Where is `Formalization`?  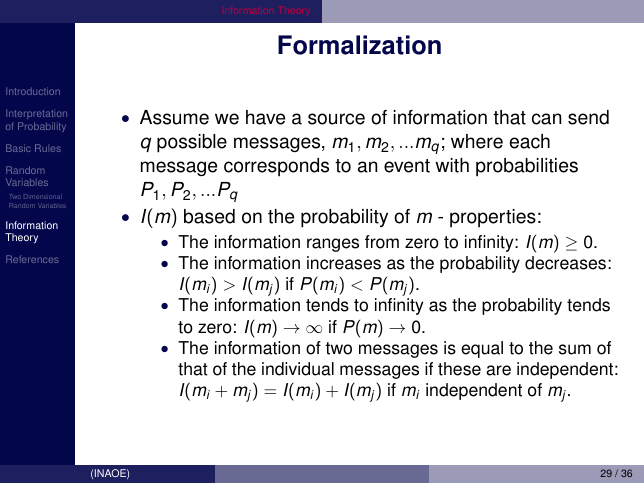 Formalization is located at coordinates (359, 45).
